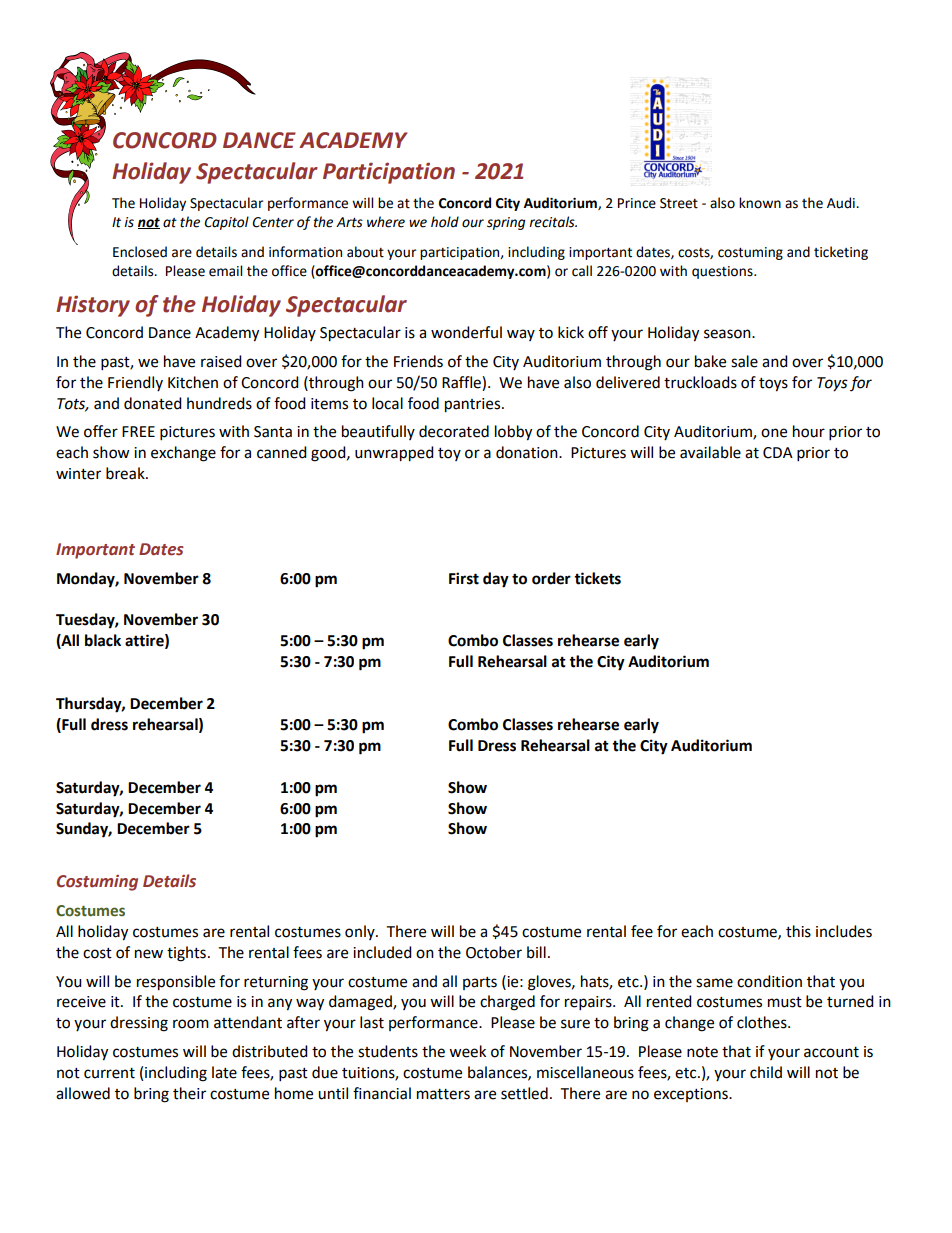  What do you see at coordinates (189, 1093) in the screenshot?
I see `their` at bounding box center [189, 1093].
